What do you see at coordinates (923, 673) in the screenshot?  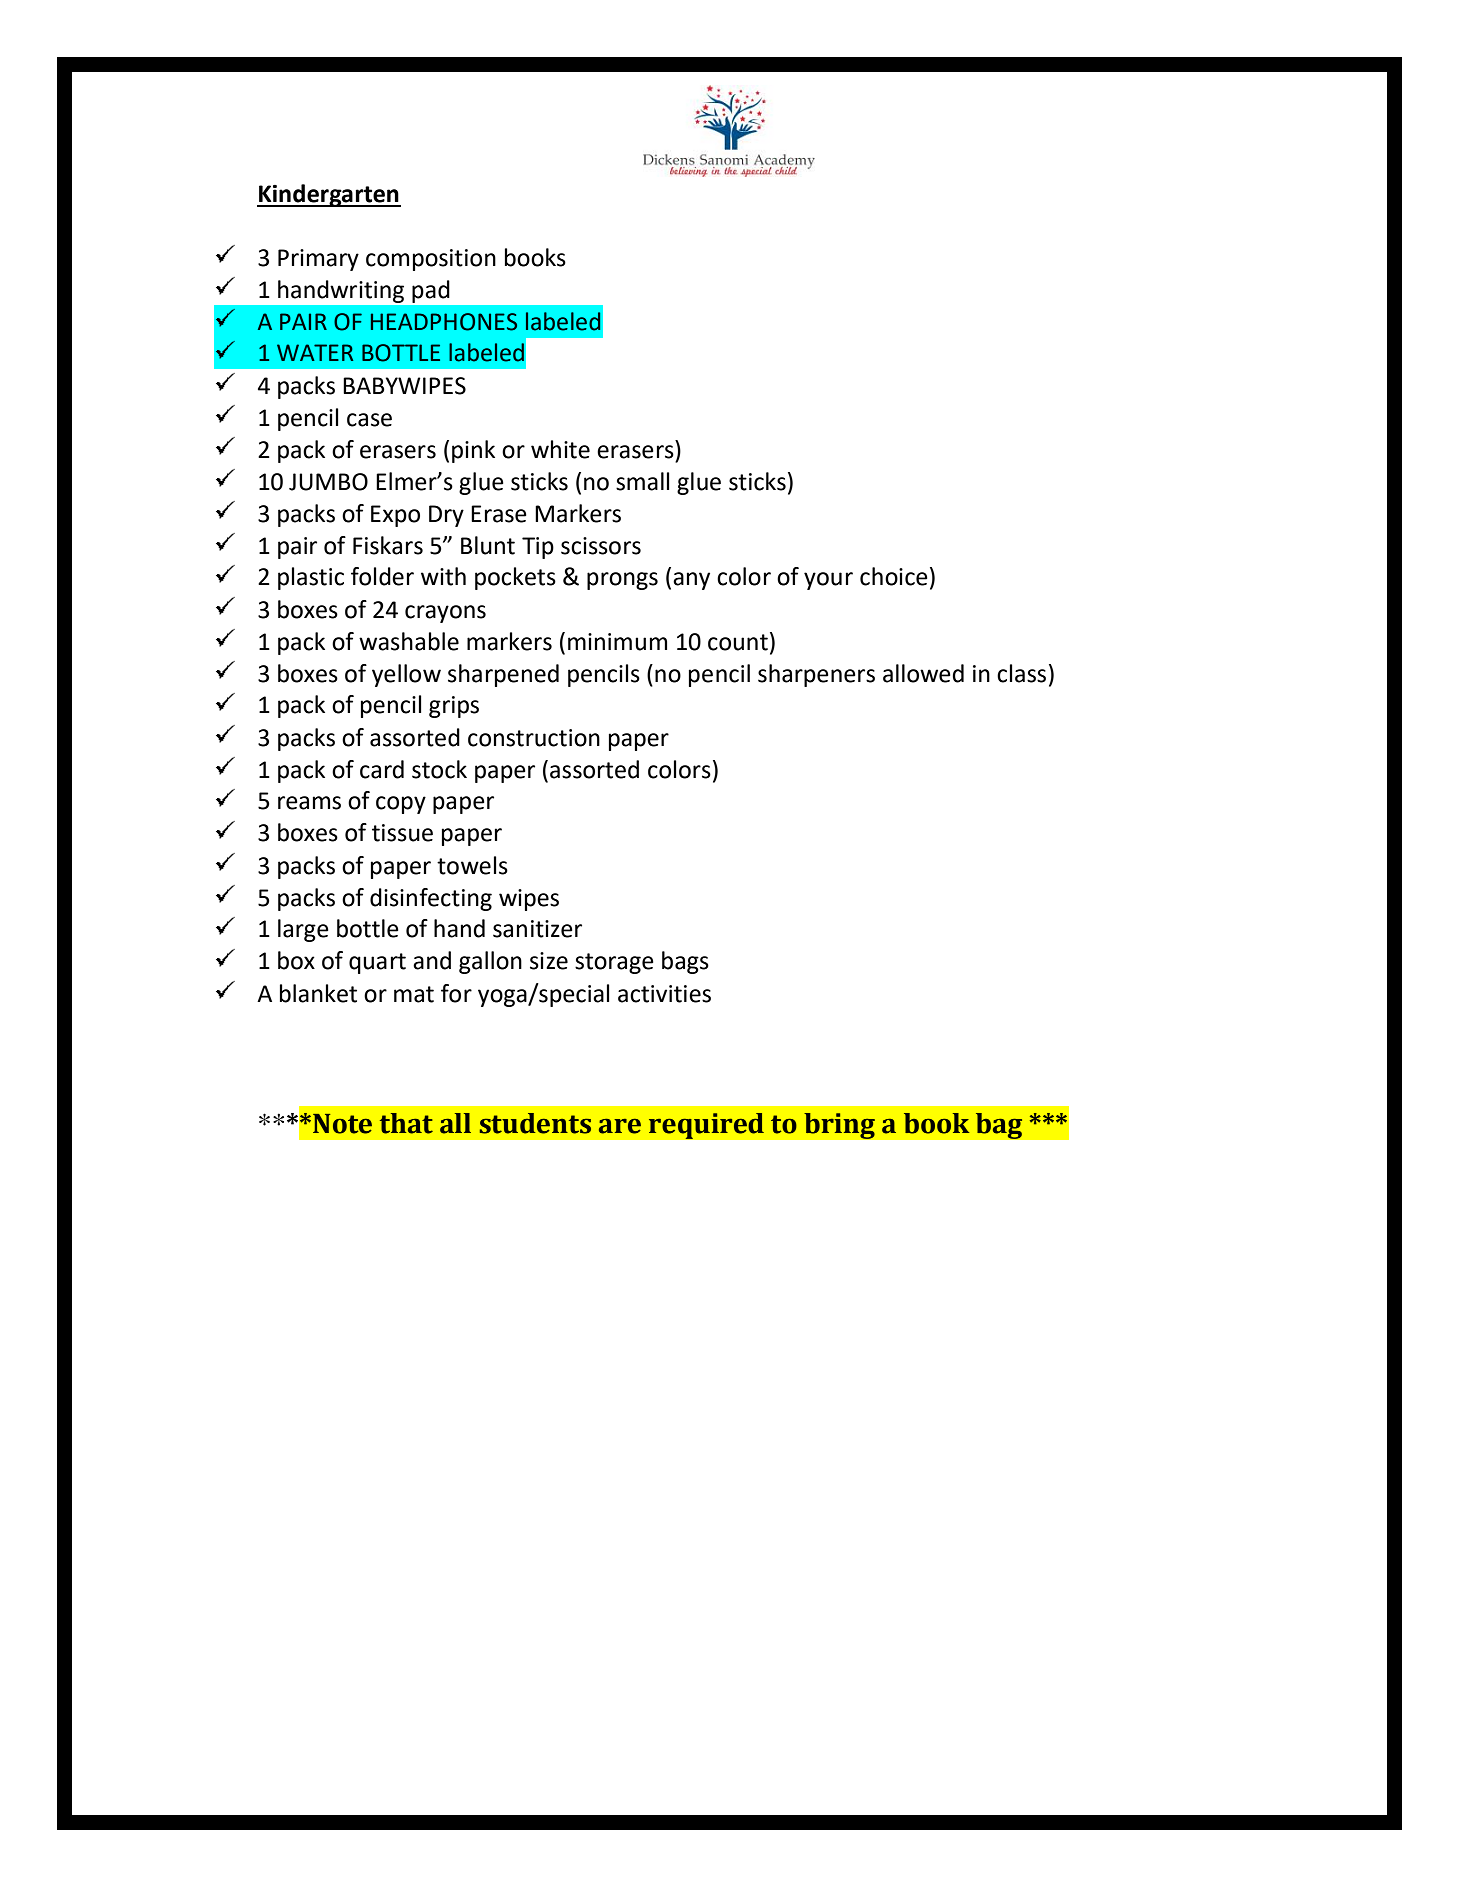 I see `allowed` at bounding box center [923, 673].
